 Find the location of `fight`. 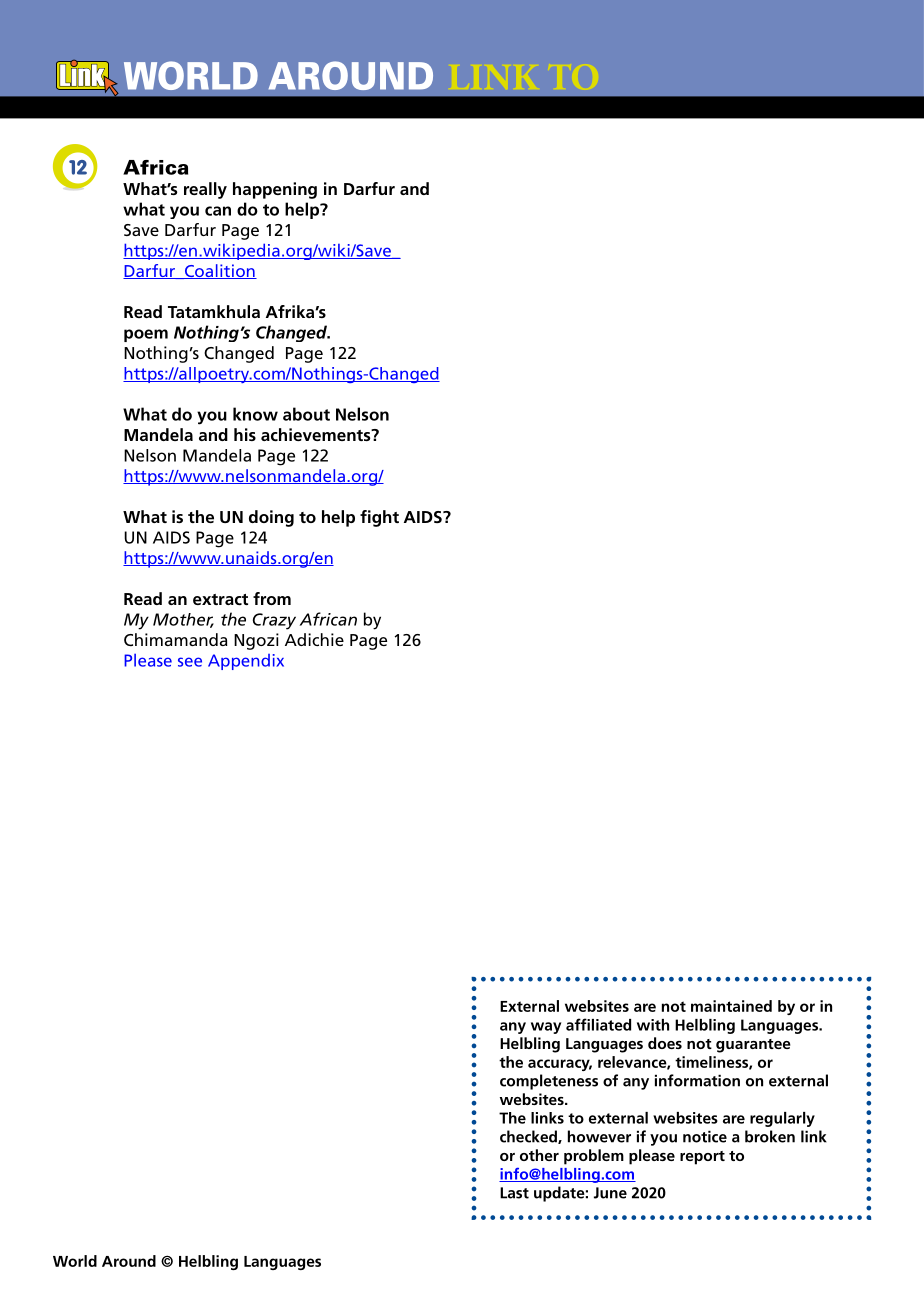

fight is located at coordinates (379, 518).
